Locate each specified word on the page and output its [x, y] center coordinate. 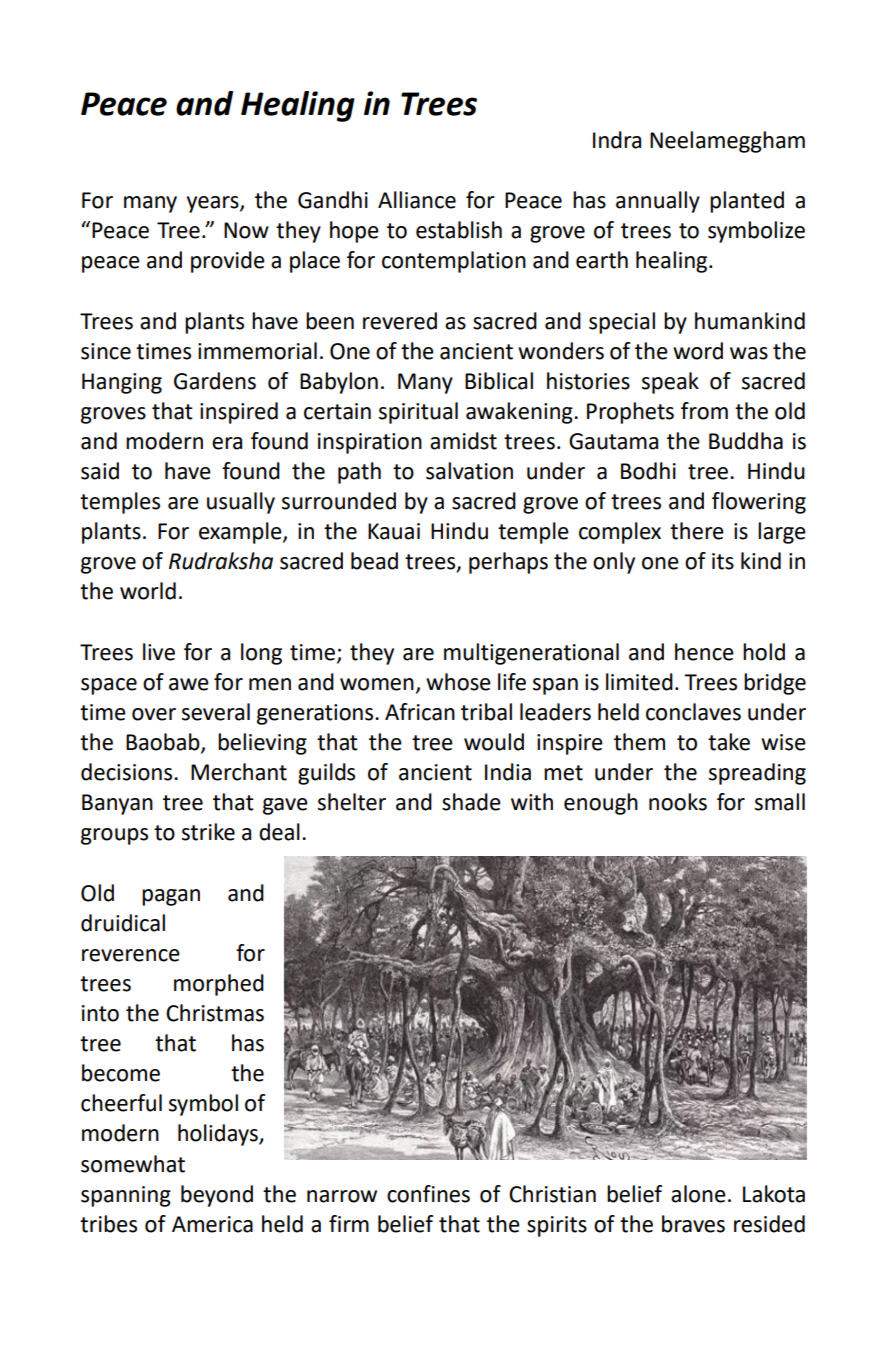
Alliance [417, 200]
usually [241, 503]
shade [471, 802]
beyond [217, 1196]
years [214, 204]
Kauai [394, 531]
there [697, 531]
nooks [678, 802]
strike [208, 832]
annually [658, 202]
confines [428, 1194]
